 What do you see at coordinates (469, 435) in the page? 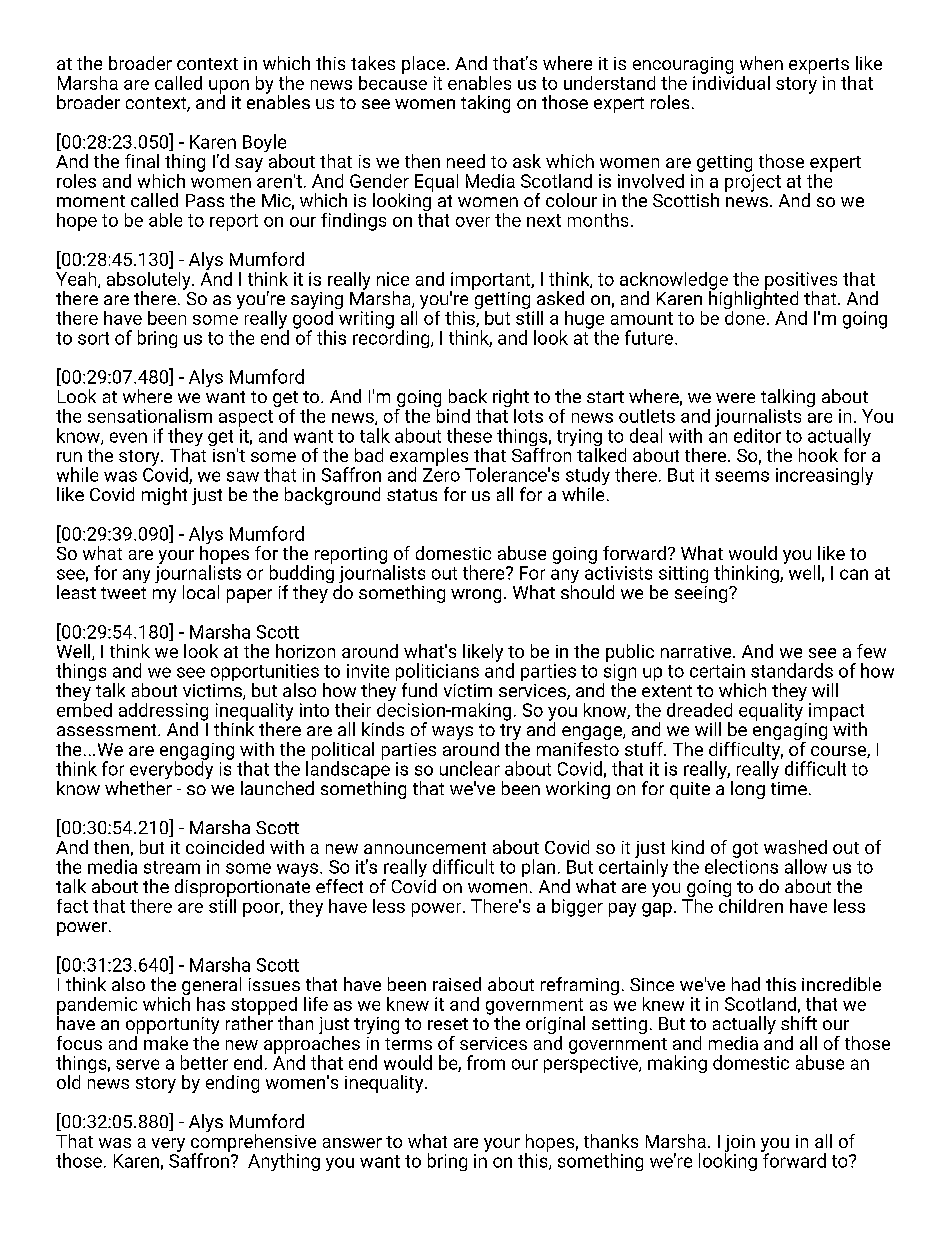
I see `these` at bounding box center [469, 435].
